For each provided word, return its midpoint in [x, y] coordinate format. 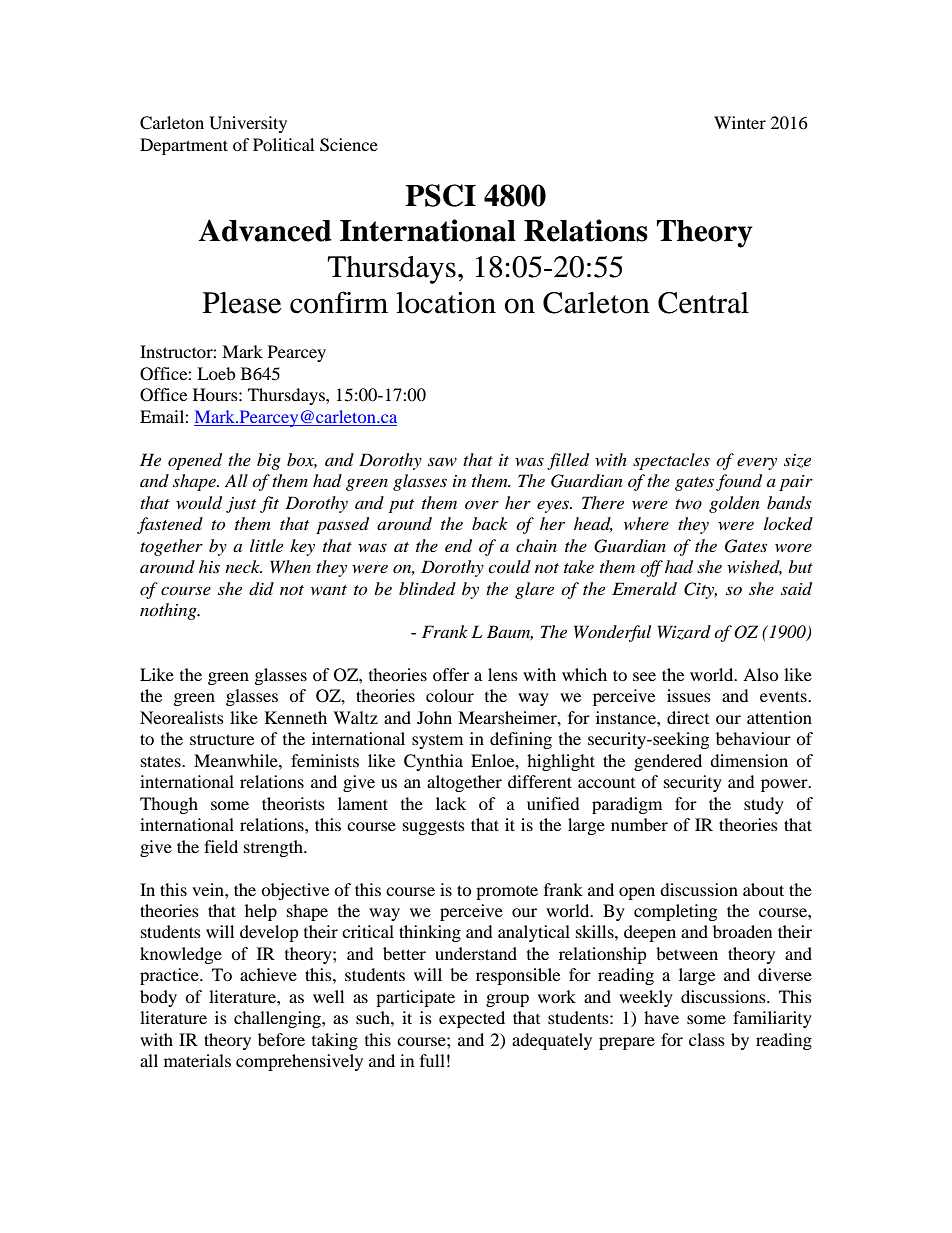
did [261, 589]
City [700, 590]
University [248, 124]
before [281, 1039]
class [707, 1039]
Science [349, 145]
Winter [740, 122]
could [509, 566]
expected [472, 1019]
